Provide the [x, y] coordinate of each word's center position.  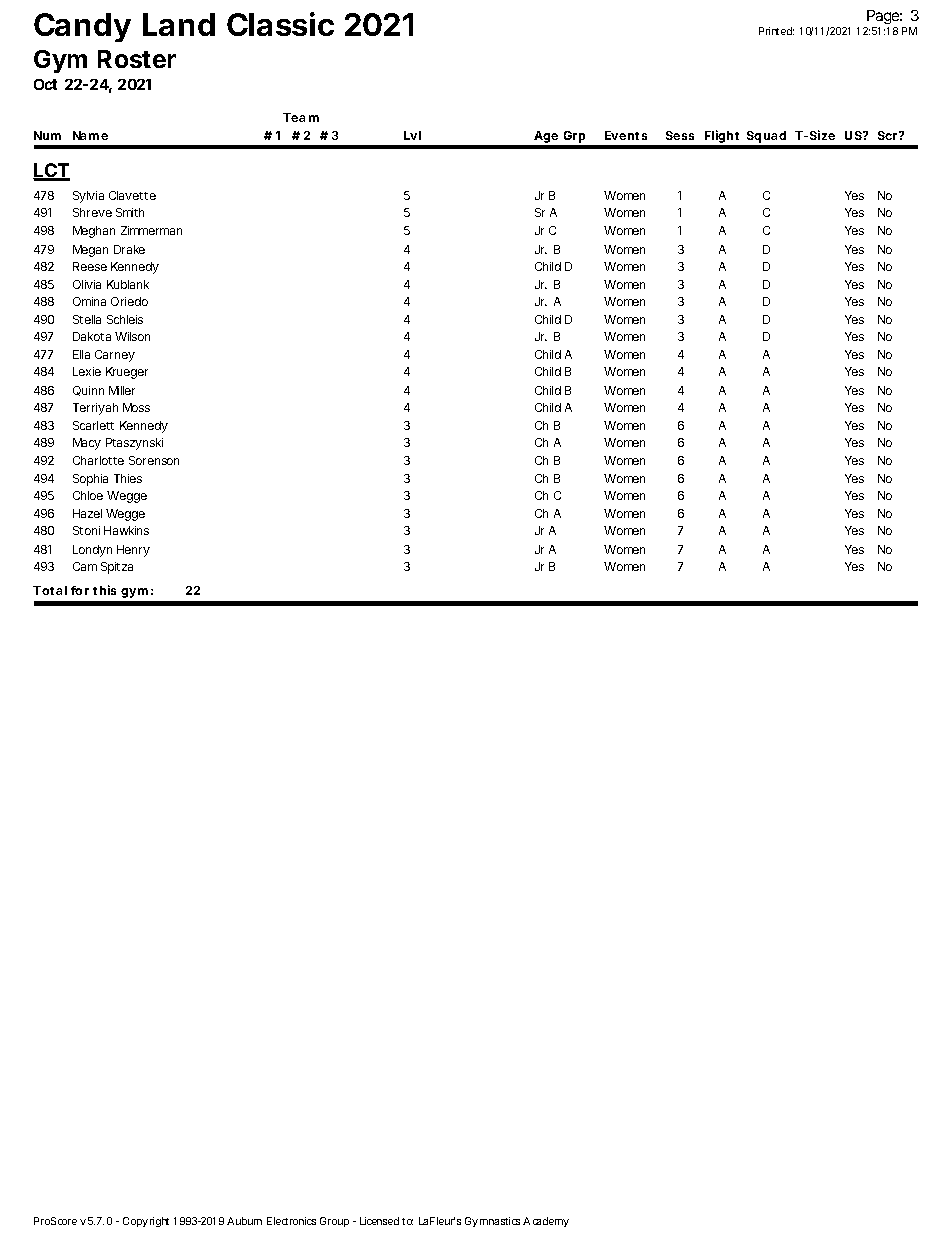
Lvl [412, 135]
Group [334, 1222]
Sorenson [154, 460]
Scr [889, 135]
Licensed [379, 1221]
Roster [137, 59]
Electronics [291, 1221]
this [104, 590]
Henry [133, 551]
